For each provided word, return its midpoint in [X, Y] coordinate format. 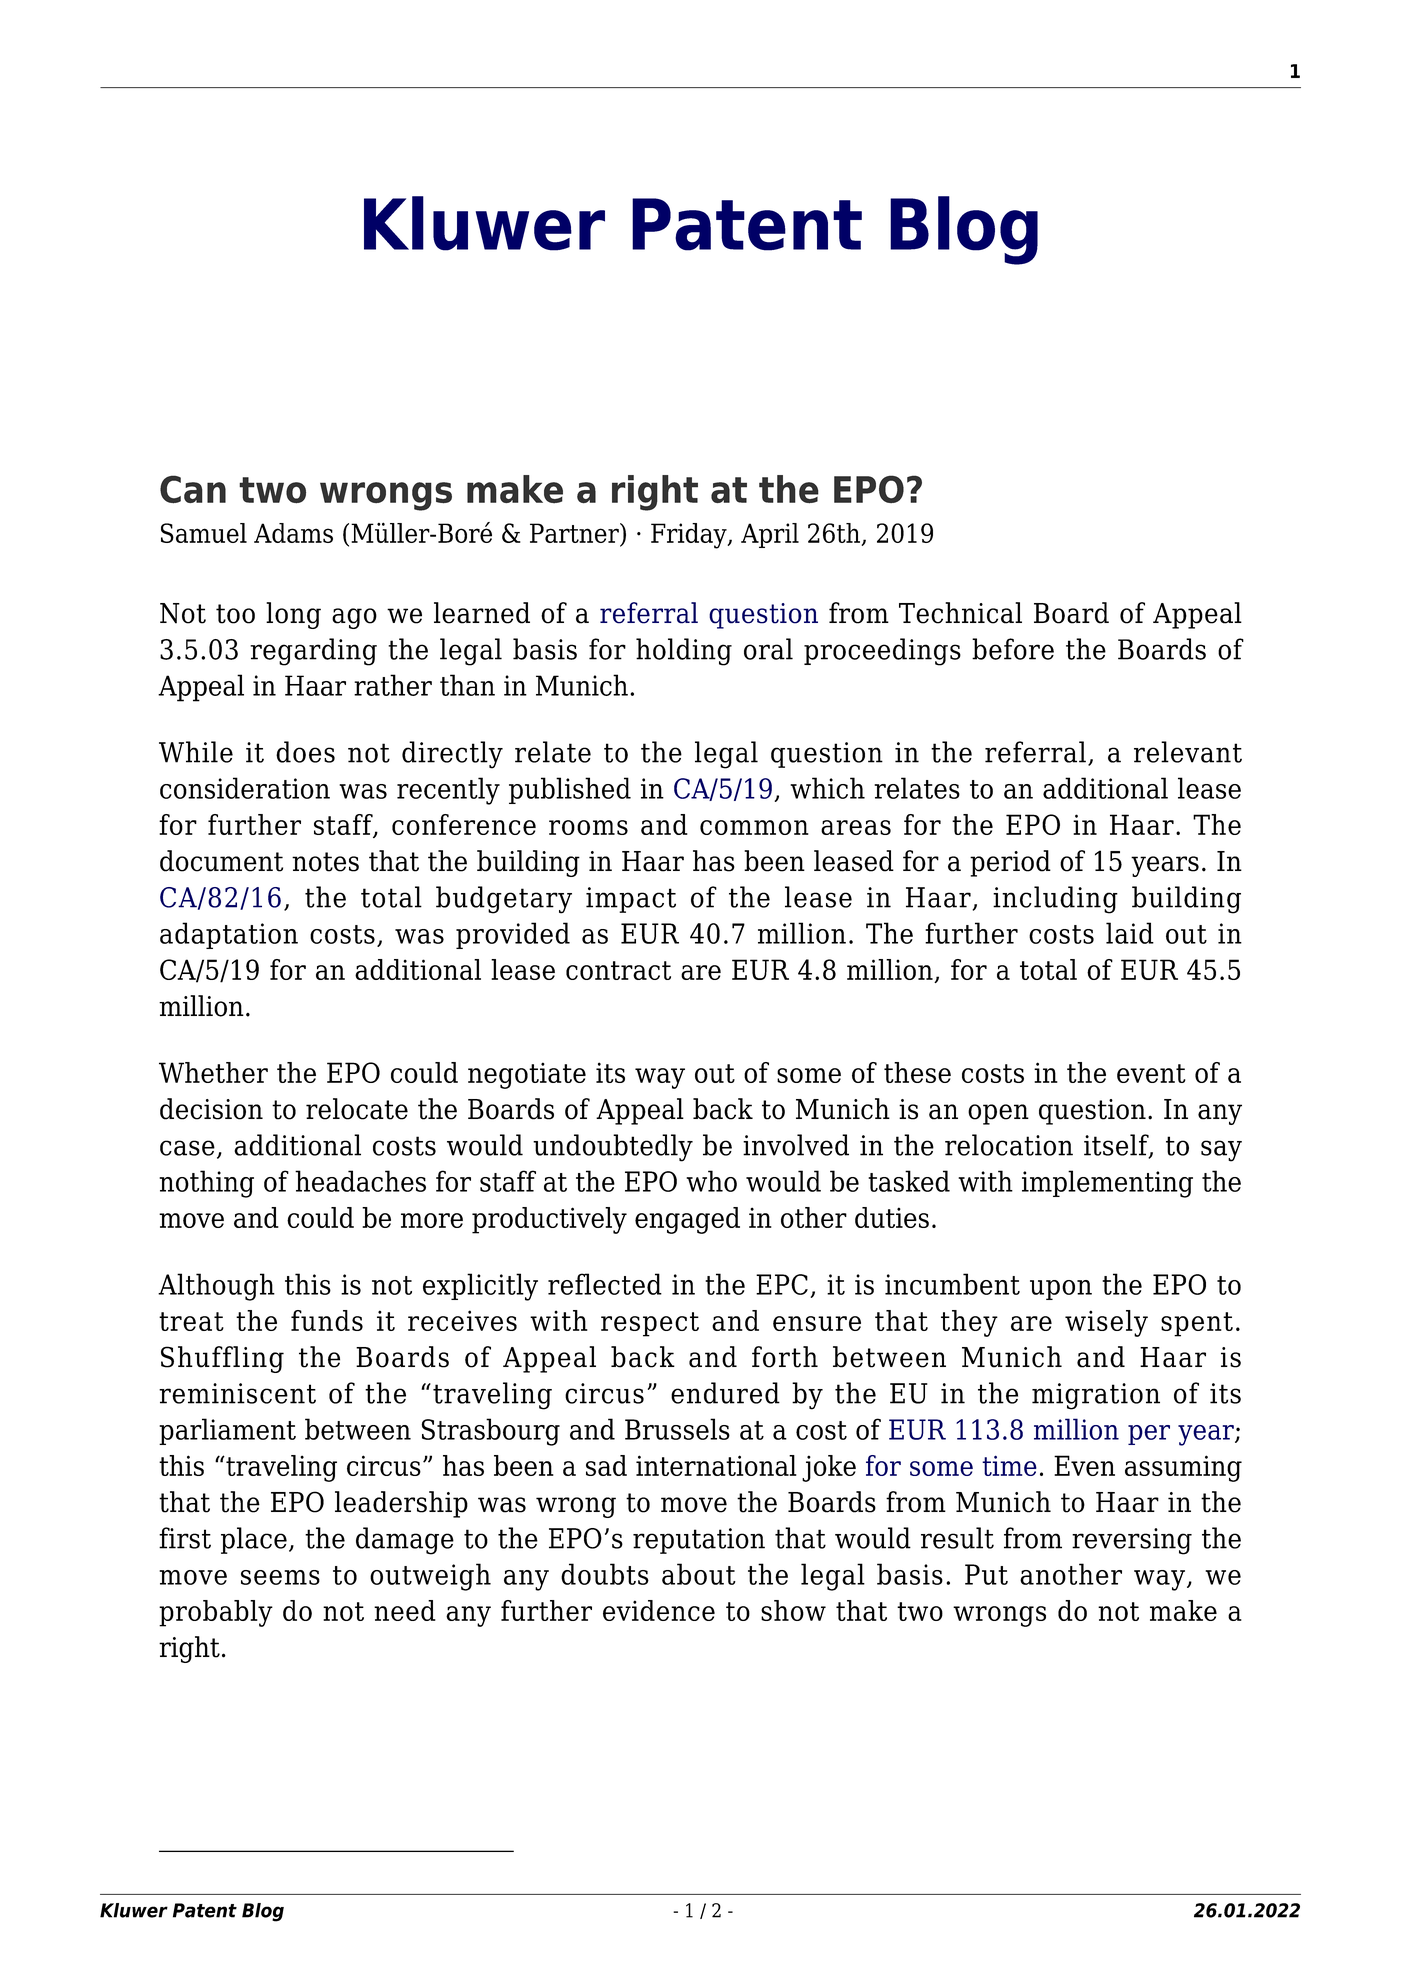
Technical [960, 613]
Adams [293, 533]
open [998, 1114]
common [754, 827]
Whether [213, 1072]
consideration [245, 788]
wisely [1106, 1323]
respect [650, 1324]
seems [280, 1577]
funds [327, 1320]
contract [618, 970]
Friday [690, 536]
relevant [1188, 752]
